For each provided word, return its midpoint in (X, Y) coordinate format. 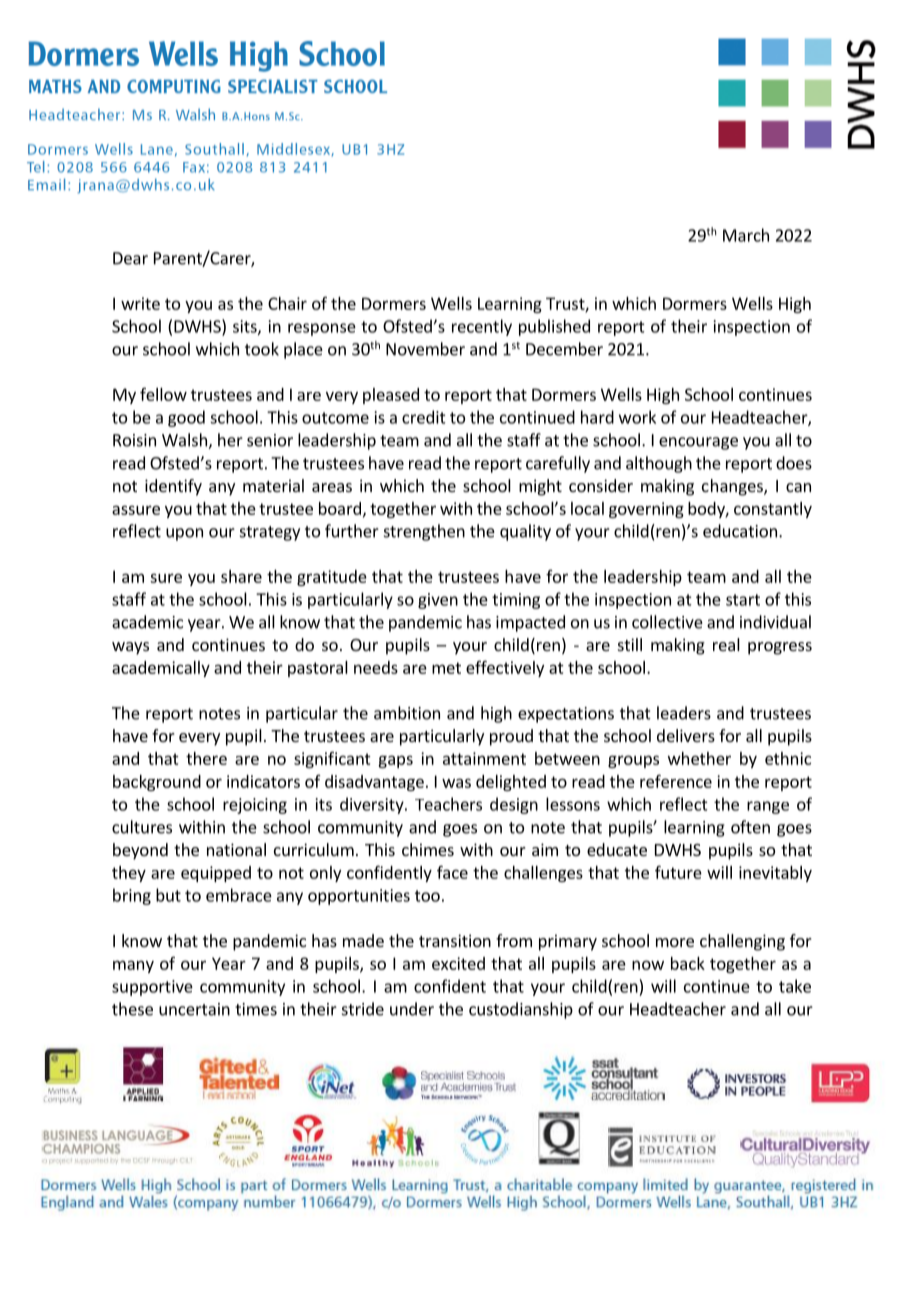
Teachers (448, 804)
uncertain (194, 1009)
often (750, 827)
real (726, 644)
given (438, 601)
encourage (698, 443)
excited (458, 963)
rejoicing (255, 806)
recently (482, 327)
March (746, 235)
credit (424, 417)
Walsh (185, 441)
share (241, 576)
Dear (130, 258)
